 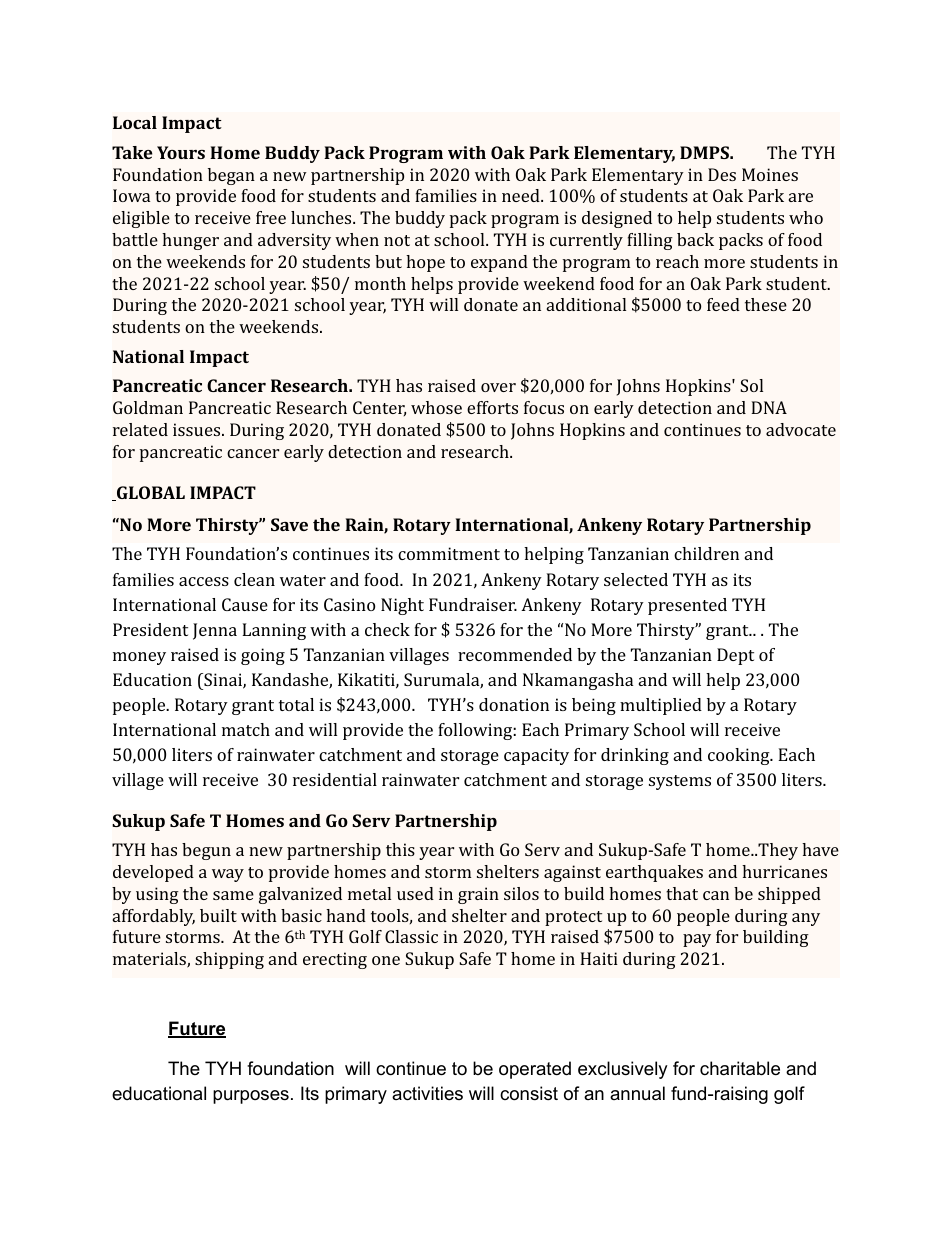 I want to click on capacity, so click(x=536, y=756).
